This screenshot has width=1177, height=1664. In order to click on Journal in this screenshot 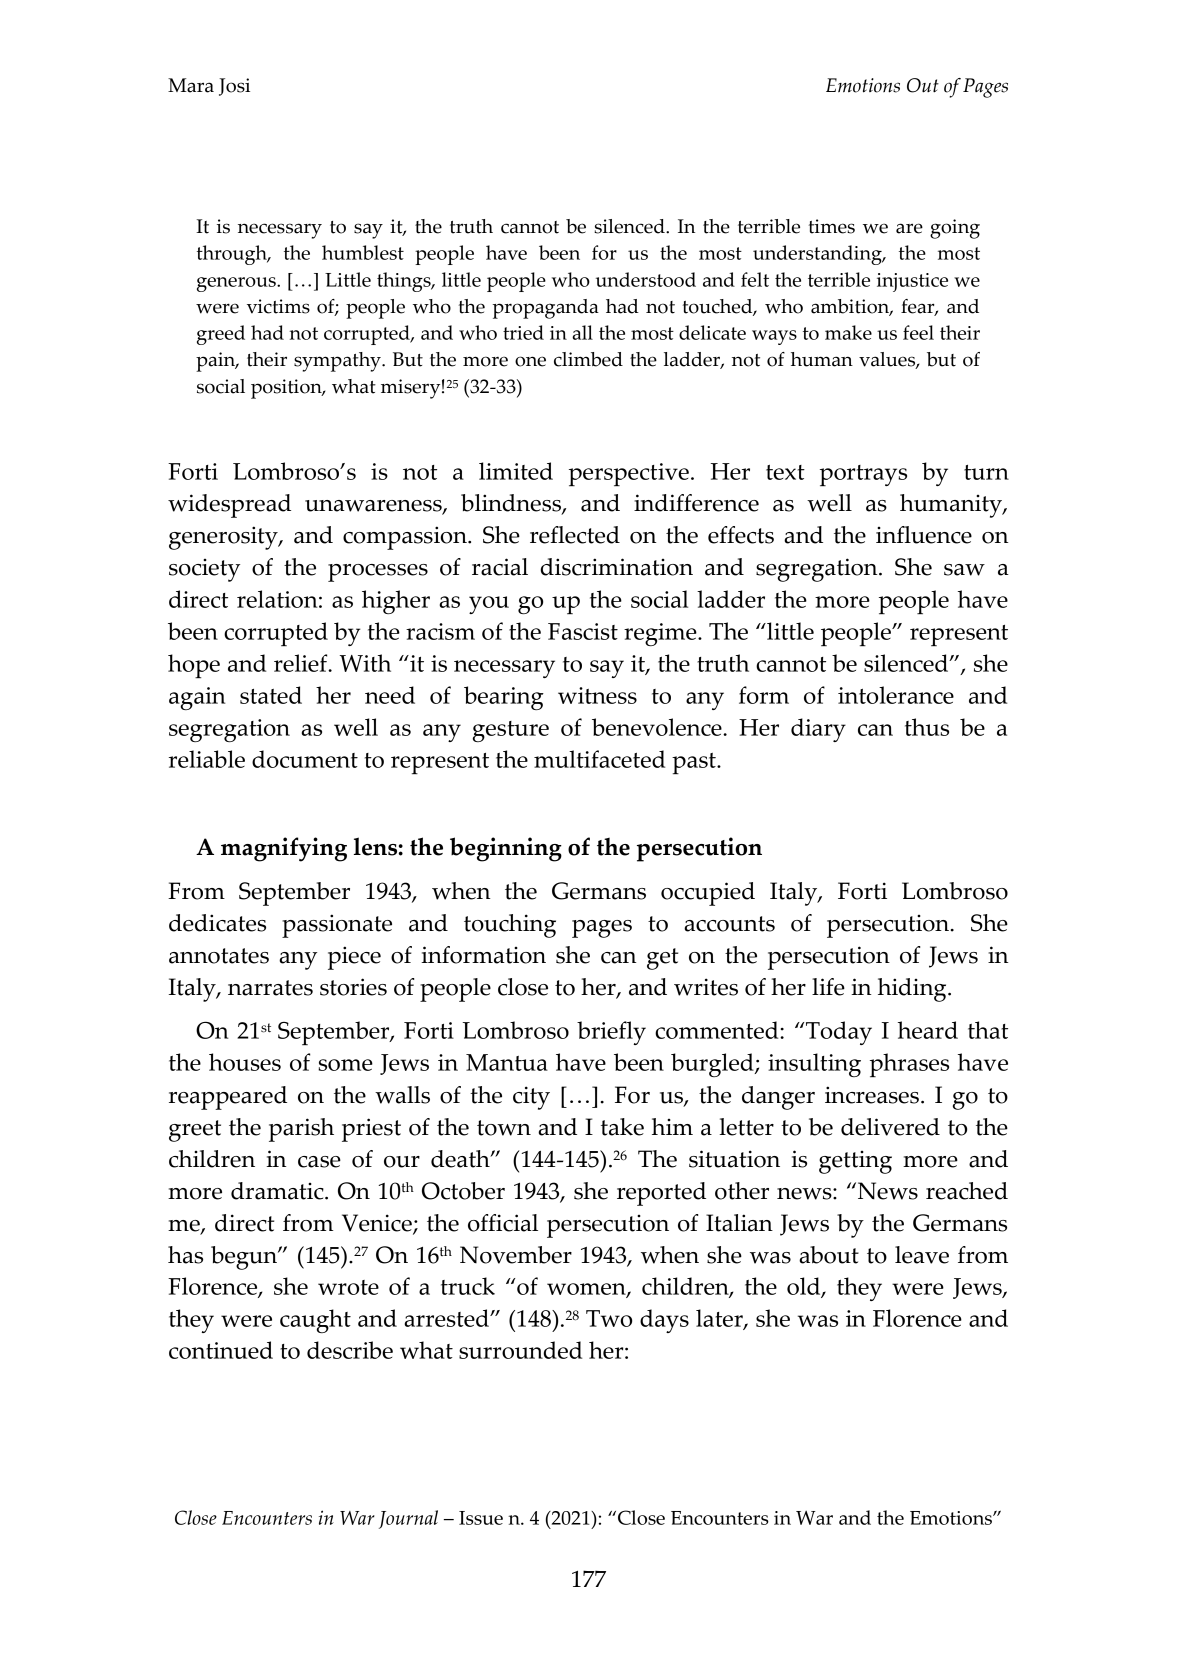, I will do `click(408, 1519)`.
